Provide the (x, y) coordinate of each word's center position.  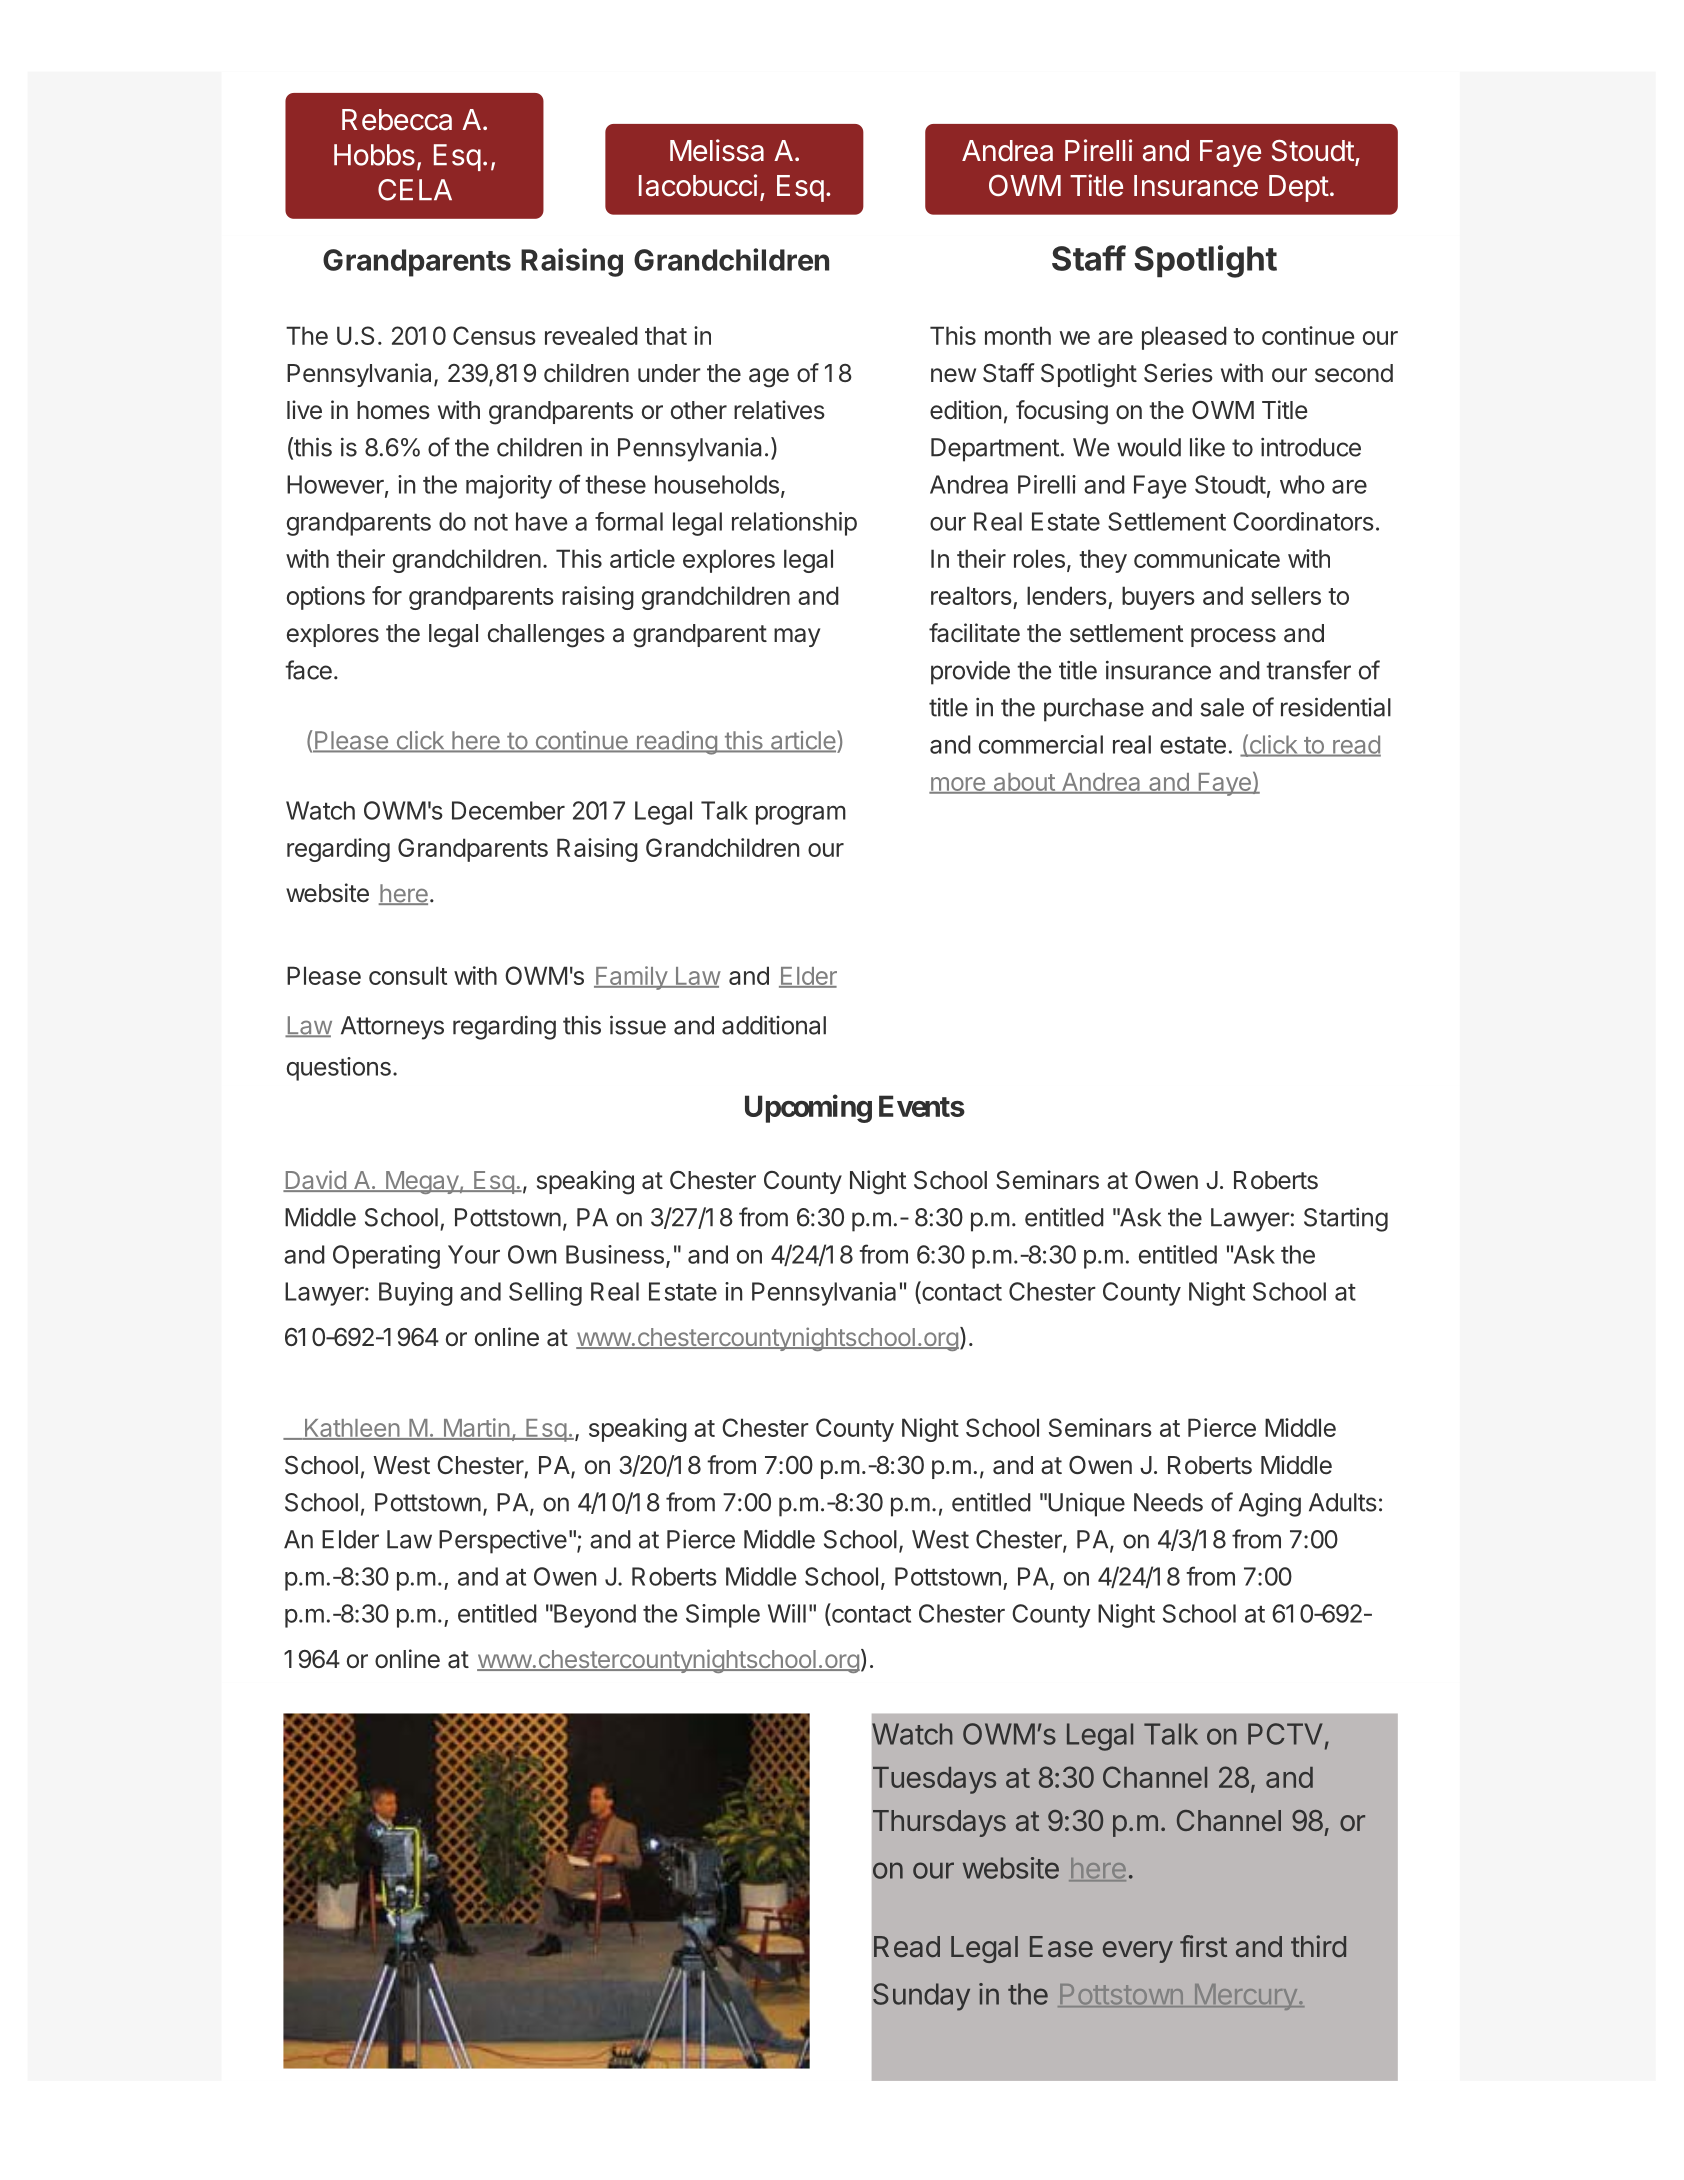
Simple (723, 1616)
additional (774, 1025)
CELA (415, 190)
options (326, 598)
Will (787, 1613)
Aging (1270, 1504)
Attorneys (392, 1028)
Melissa (717, 150)
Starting (1346, 1220)
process (1233, 637)
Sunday (921, 1997)
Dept (1299, 188)
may (797, 637)
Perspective (503, 1541)
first (1203, 1946)
